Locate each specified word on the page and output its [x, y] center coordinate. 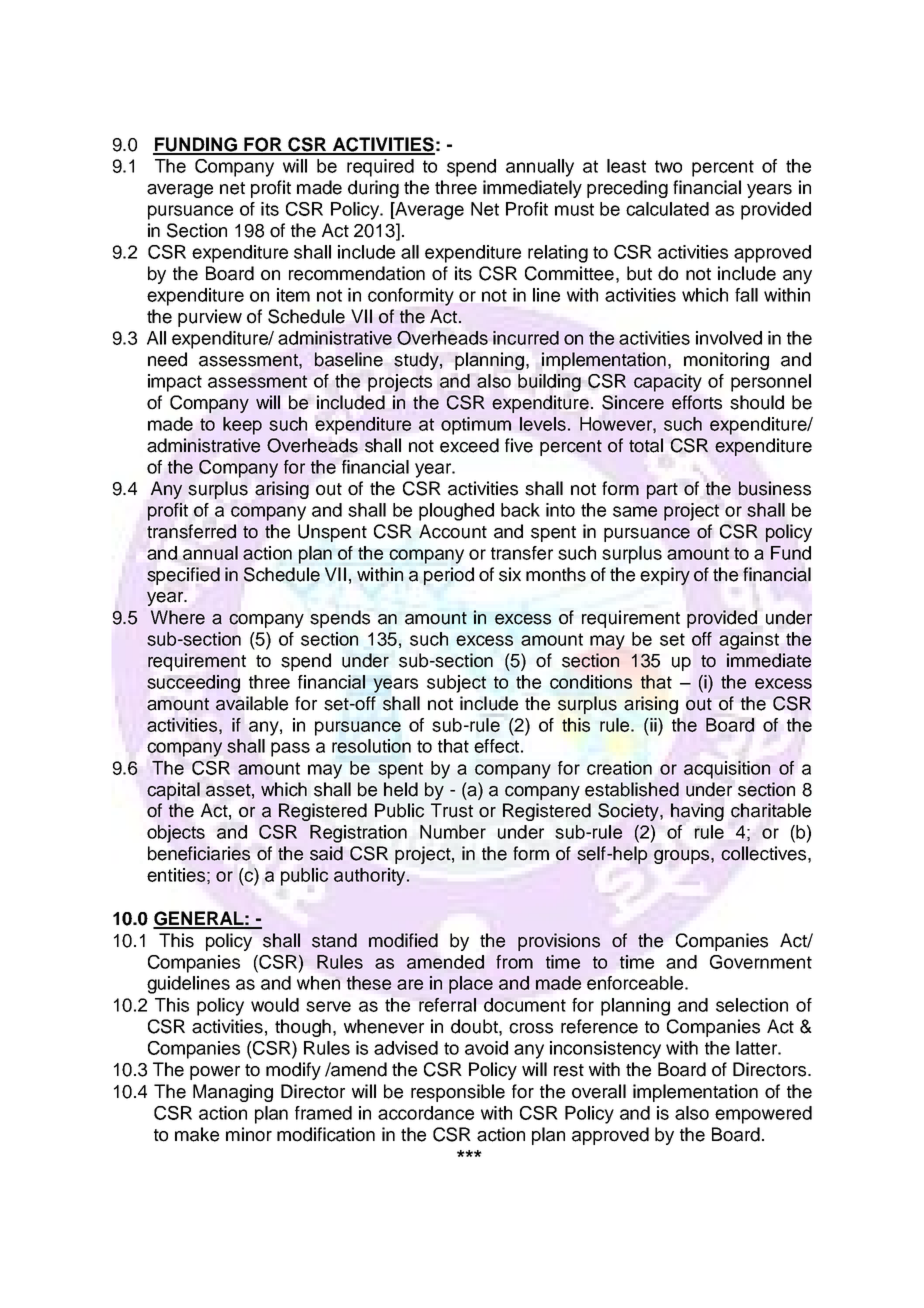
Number [453, 832]
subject [456, 684]
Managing [233, 1093]
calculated [667, 209]
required [380, 168]
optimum [476, 426]
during [373, 189]
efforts [697, 402]
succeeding [193, 684]
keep [242, 426]
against [749, 641]
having [697, 812]
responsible [458, 1093]
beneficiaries [199, 853]
